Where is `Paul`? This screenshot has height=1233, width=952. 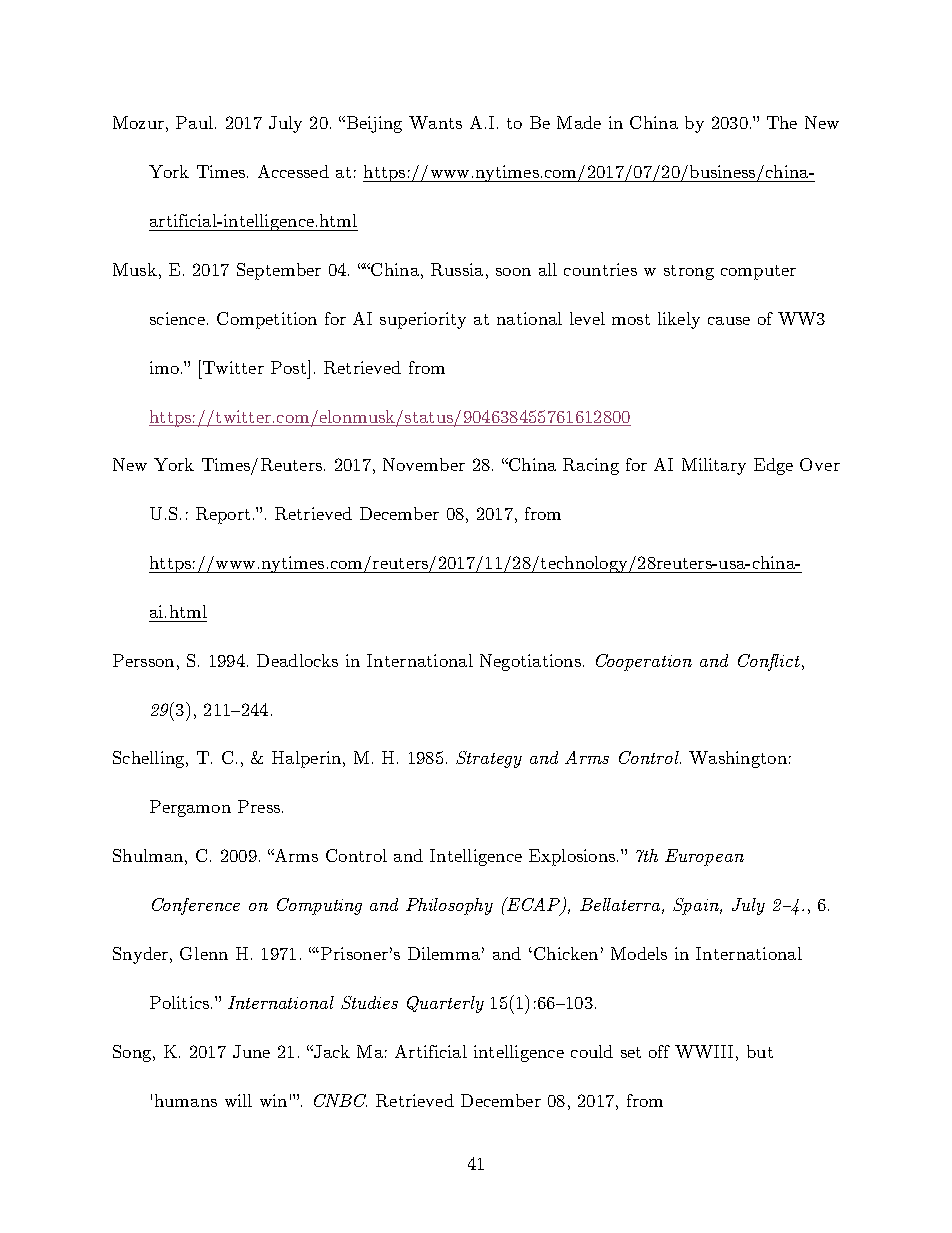 Paul is located at coordinates (194, 122).
